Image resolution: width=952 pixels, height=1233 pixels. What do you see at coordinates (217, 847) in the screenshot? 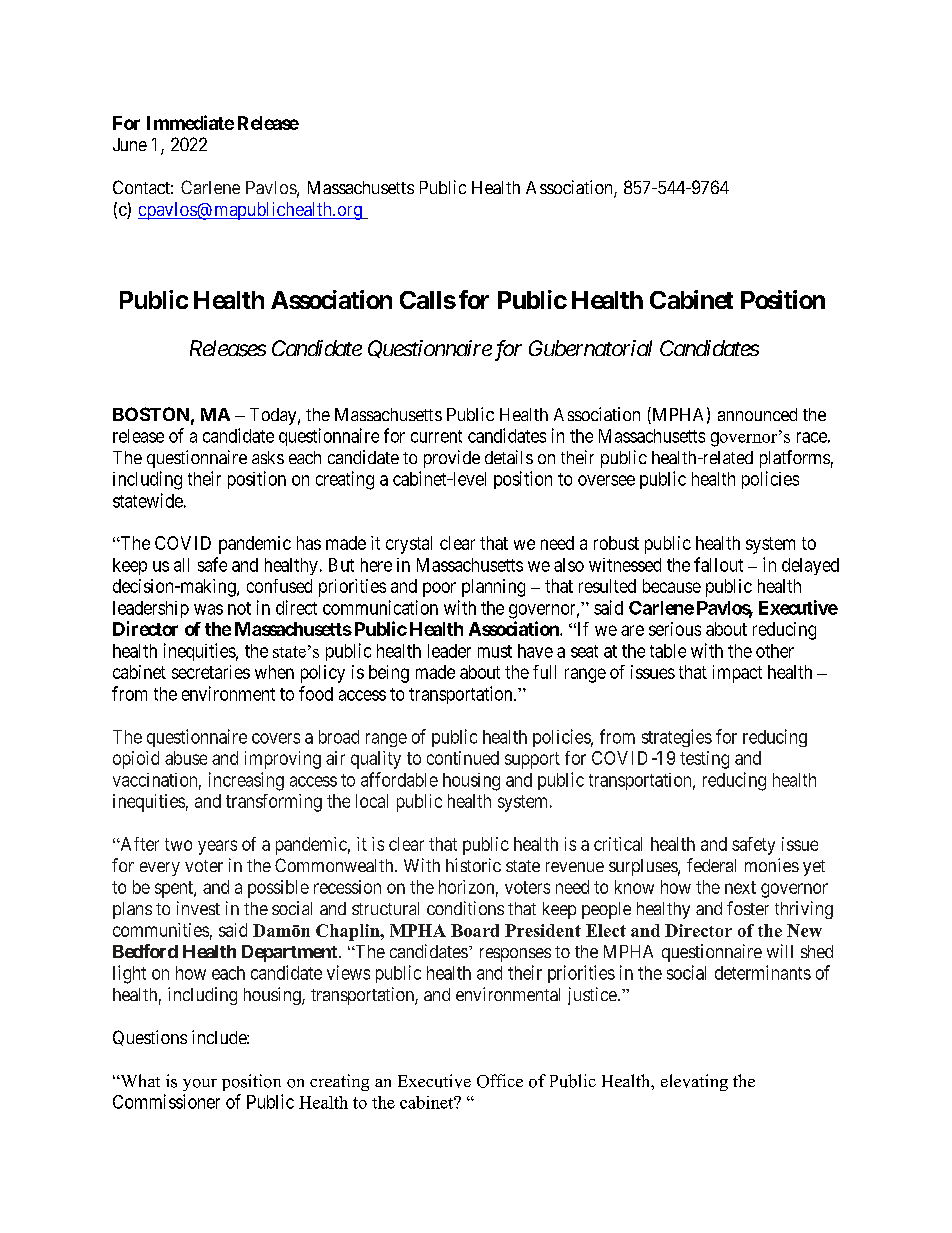
I see `years` at bounding box center [217, 847].
